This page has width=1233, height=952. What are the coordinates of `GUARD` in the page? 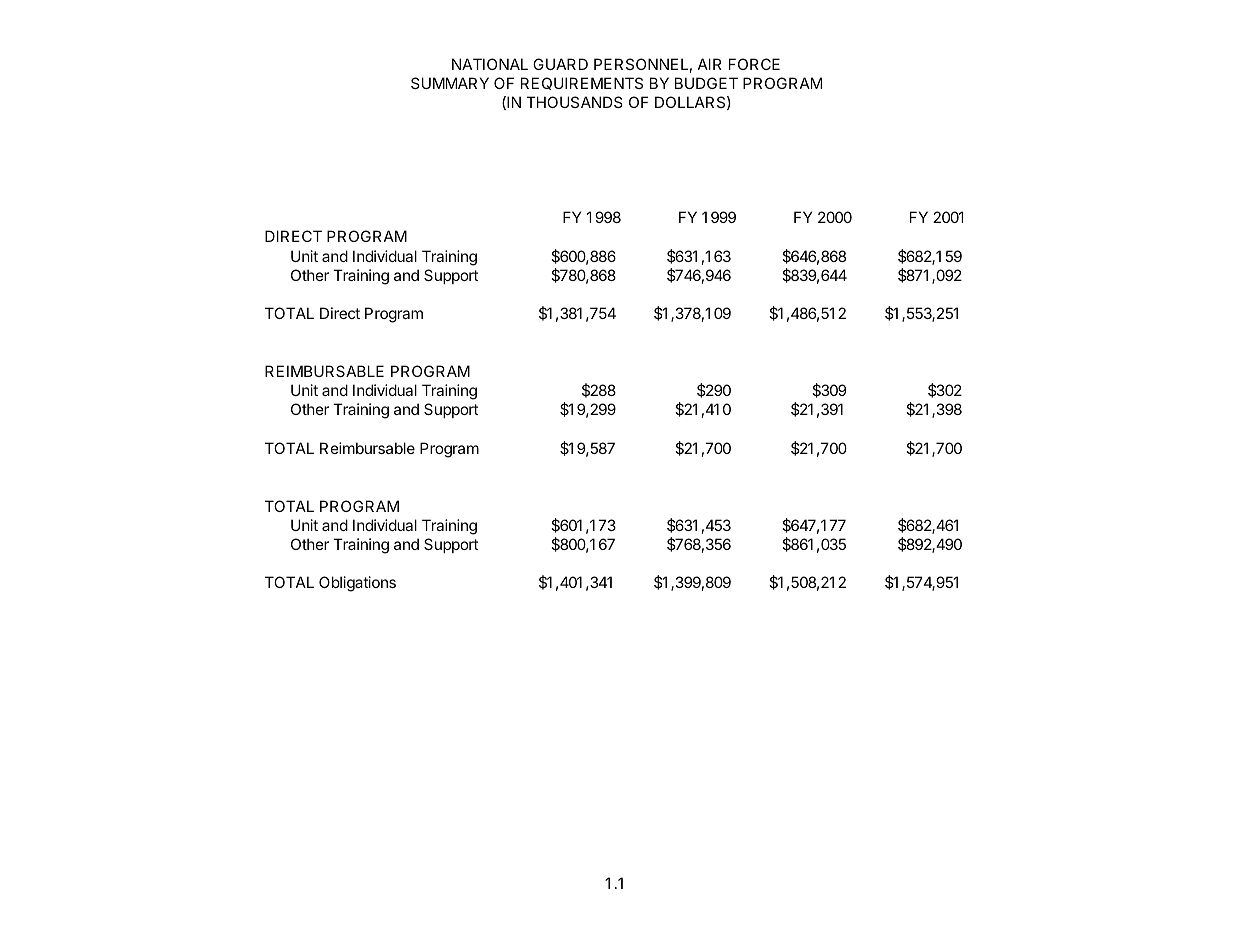 It's located at (560, 64).
